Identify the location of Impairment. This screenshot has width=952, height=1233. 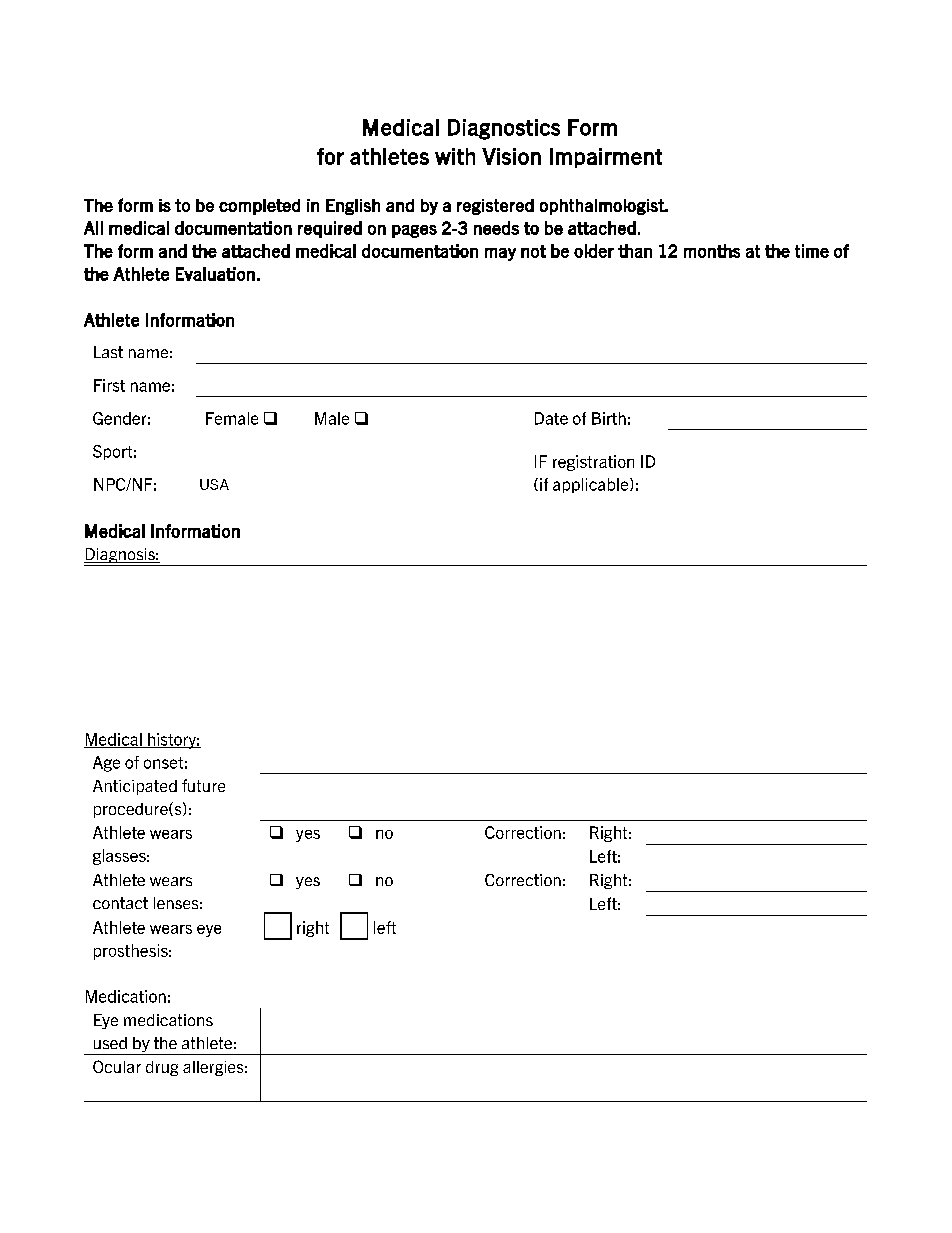
(606, 158).
